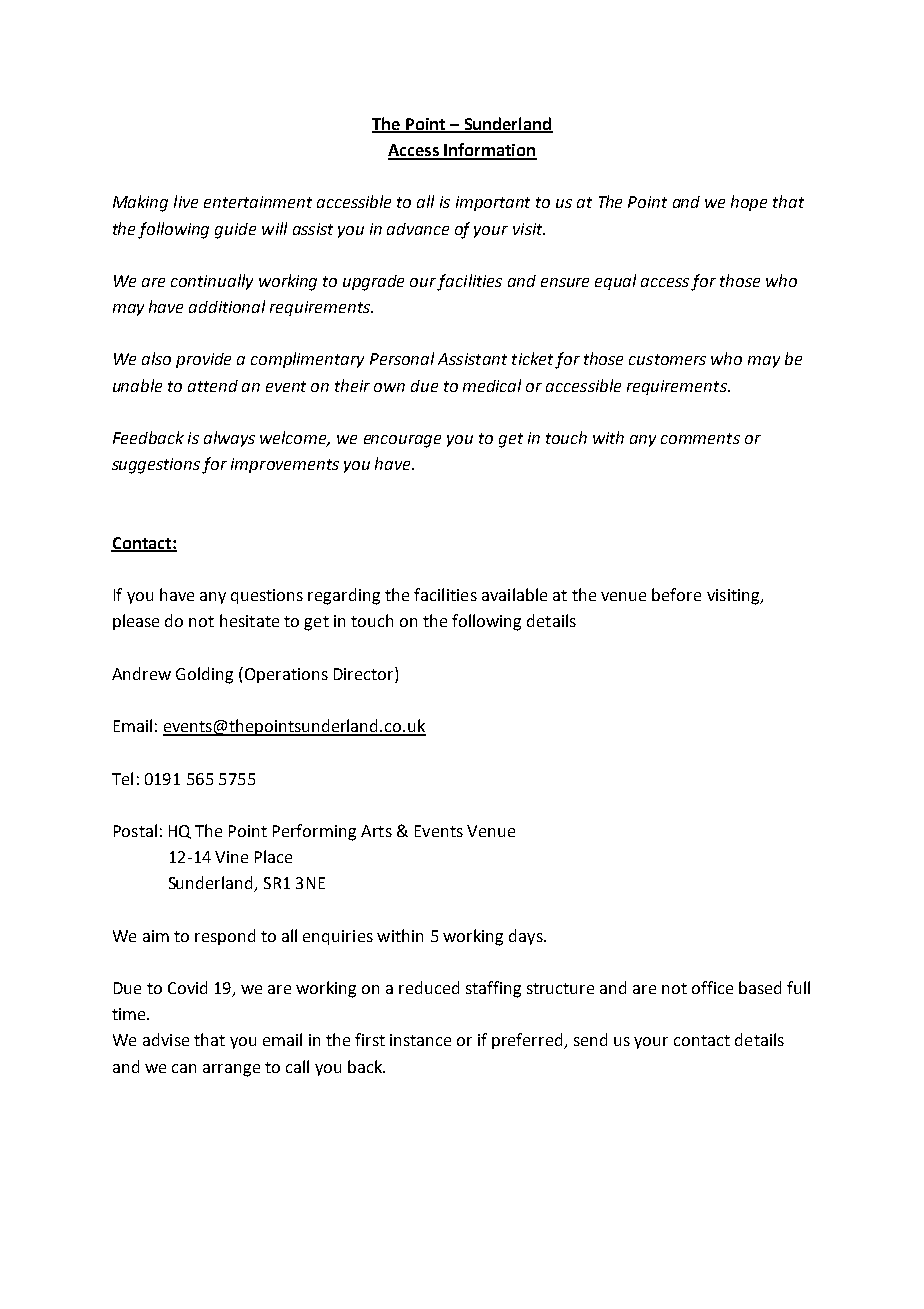  Describe the element at coordinates (235, 231) in the screenshot. I see `guide` at that location.
